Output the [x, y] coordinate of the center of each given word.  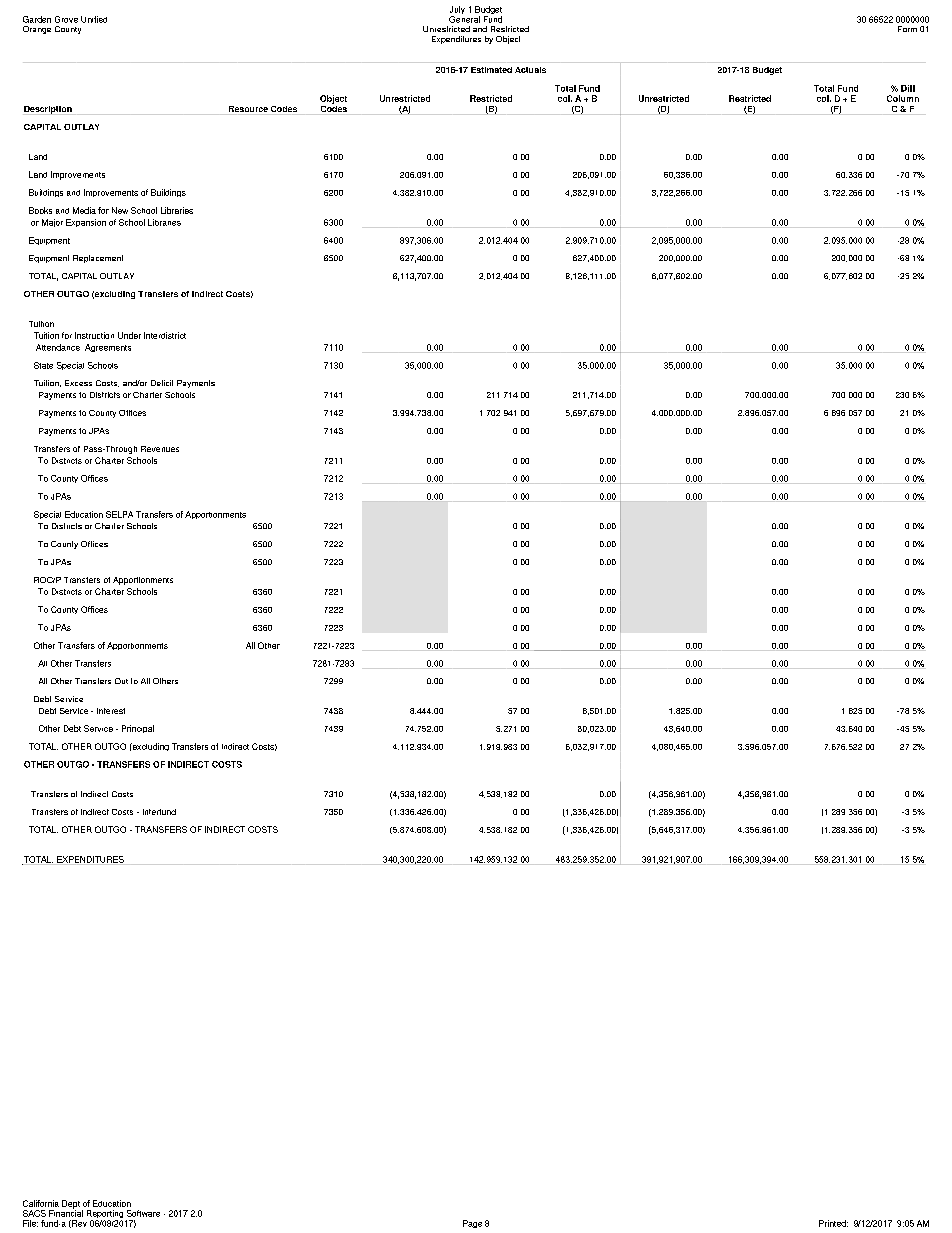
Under [129, 335]
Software [143, 1213]
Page [472, 1224]
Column [903, 98]
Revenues [160, 449]
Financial [66, 1212]
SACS [34, 1213]
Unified [94, 19]
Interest [111, 711]
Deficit [162, 383]
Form [907, 29]
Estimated [491, 70]
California [41, 1203]
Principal [138, 729]
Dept [71, 1205]
